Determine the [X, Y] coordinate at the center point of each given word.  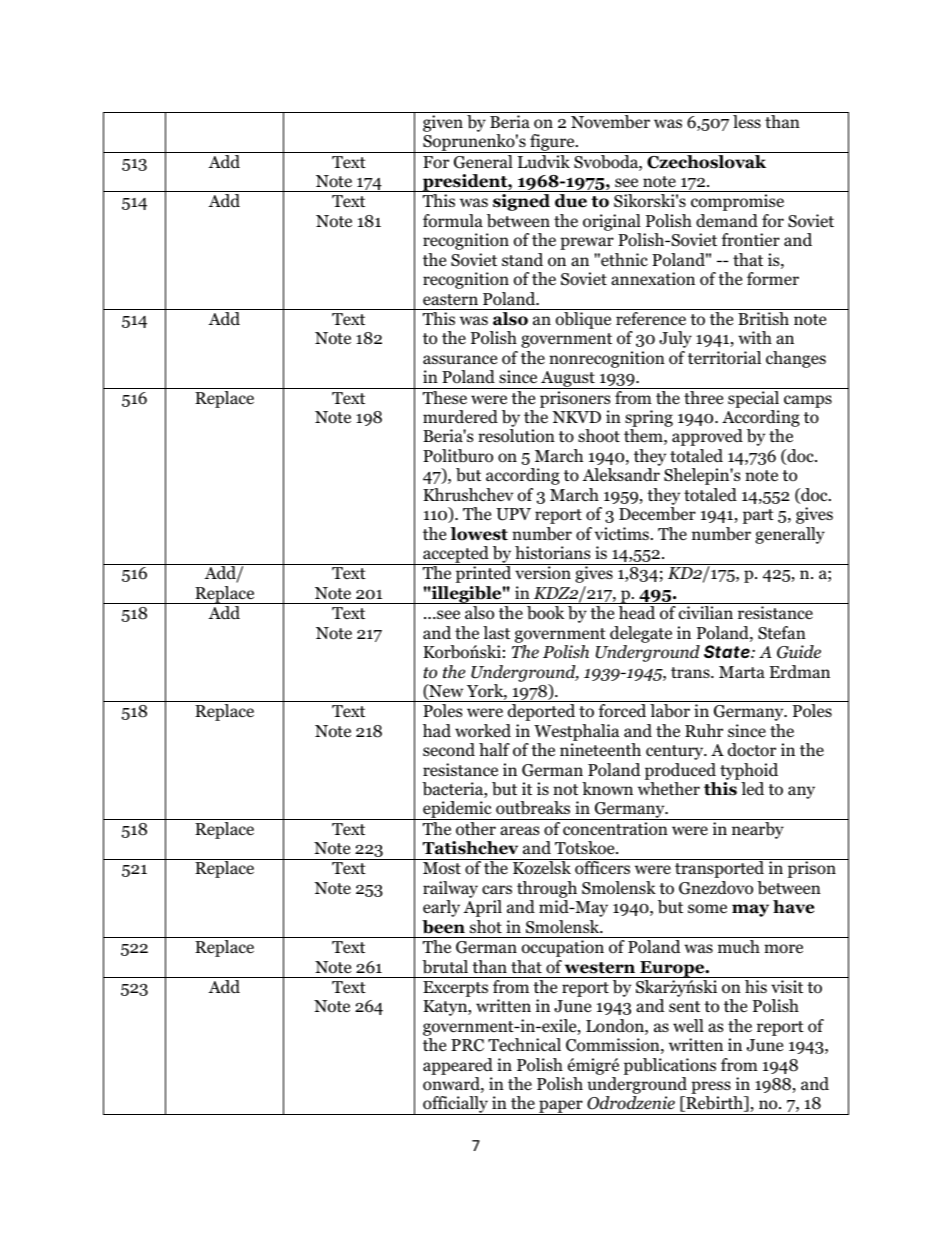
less [747, 121]
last [496, 632]
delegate [641, 634]
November [610, 122]
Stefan [782, 633]
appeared [458, 1066]
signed [521, 202]
